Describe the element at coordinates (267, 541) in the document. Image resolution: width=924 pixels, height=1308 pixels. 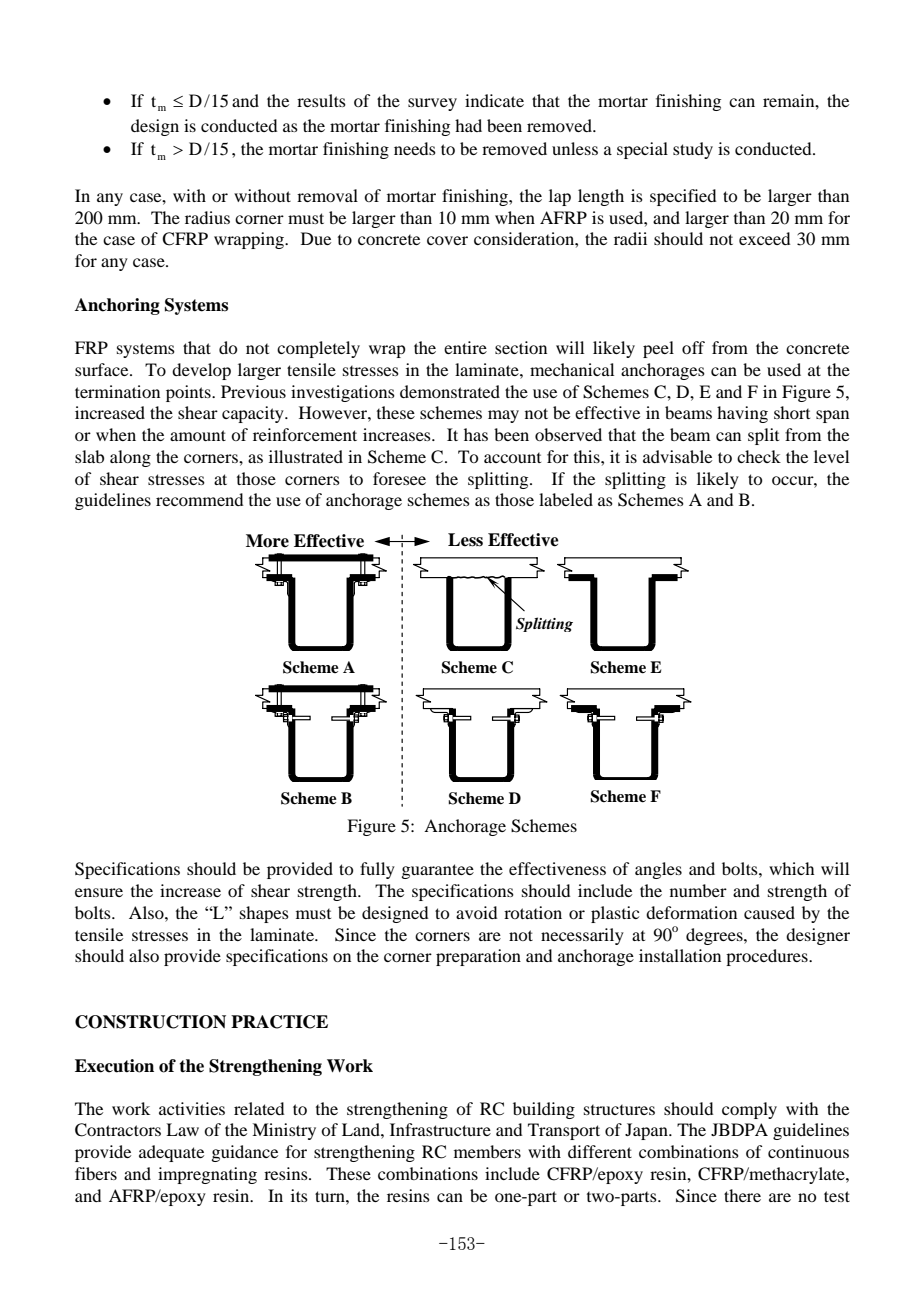
I see `More` at that location.
